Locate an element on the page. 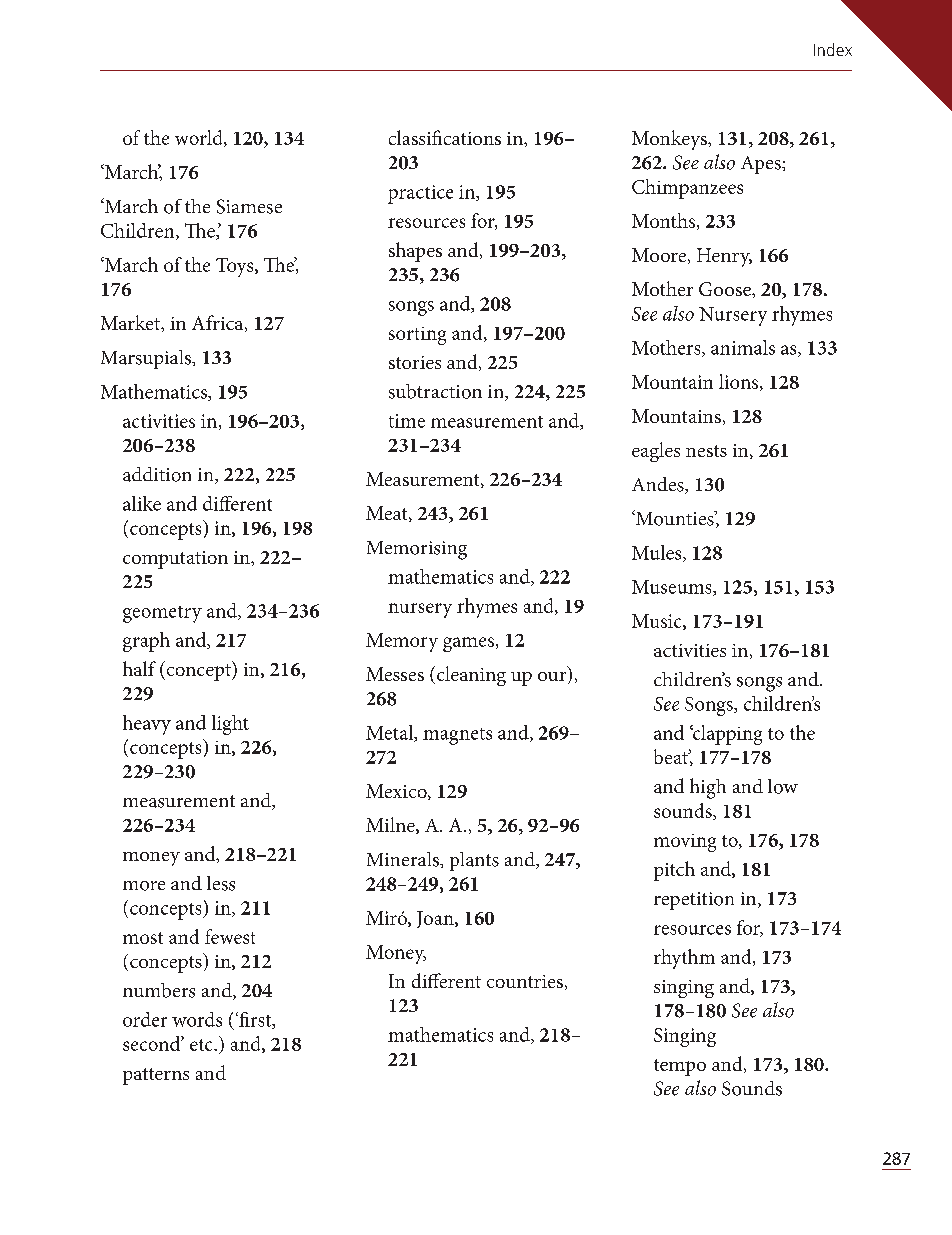 This document has width=952, height=1235. etc is located at coordinates (202, 1045).
